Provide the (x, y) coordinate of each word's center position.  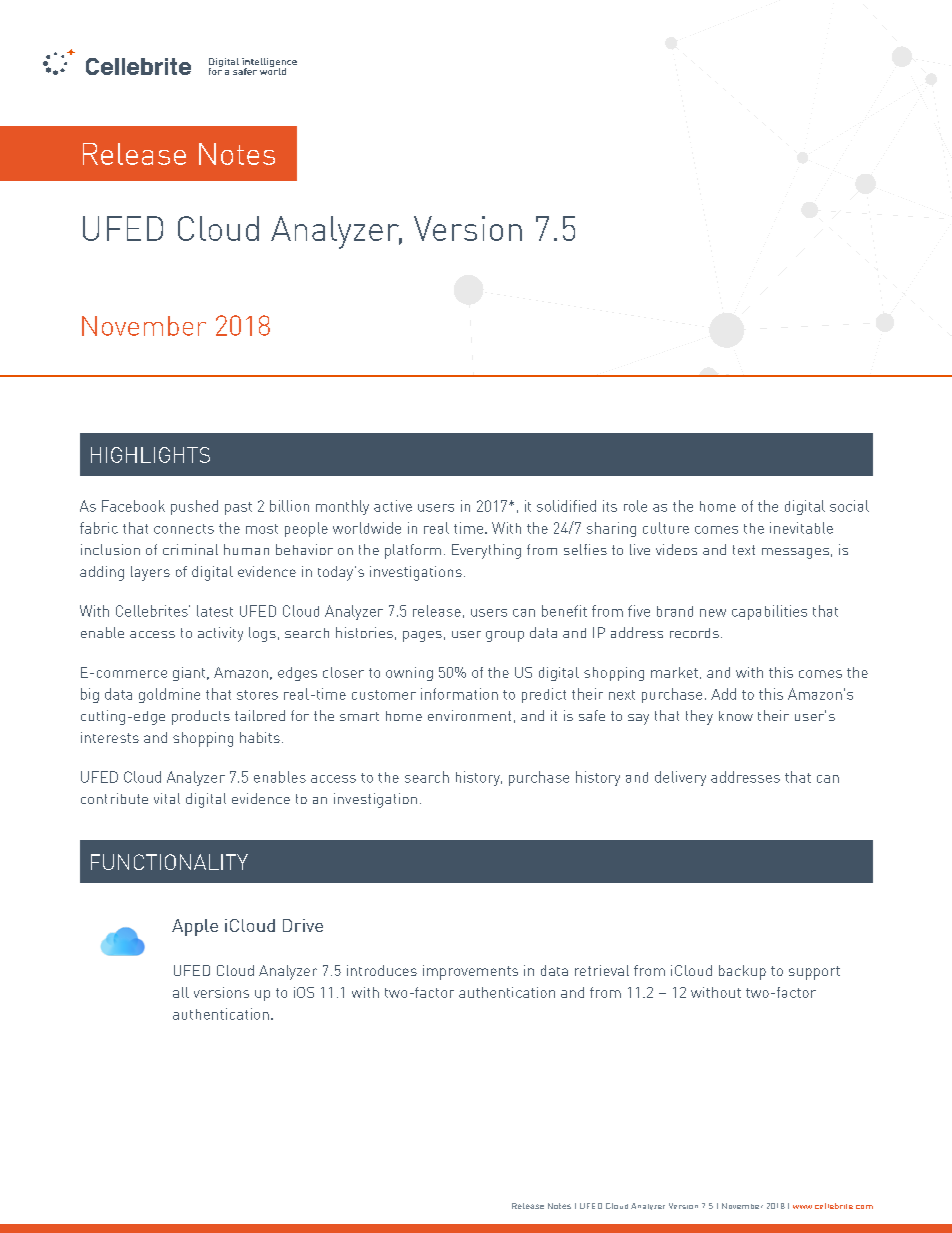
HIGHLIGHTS (150, 455)
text (744, 550)
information (459, 694)
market (674, 672)
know (736, 716)
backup (742, 972)
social (849, 506)
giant (190, 674)
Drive (303, 925)
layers (150, 573)
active (393, 506)
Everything (486, 551)
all (181, 992)
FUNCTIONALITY (169, 862)
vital (167, 798)
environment (469, 715)
